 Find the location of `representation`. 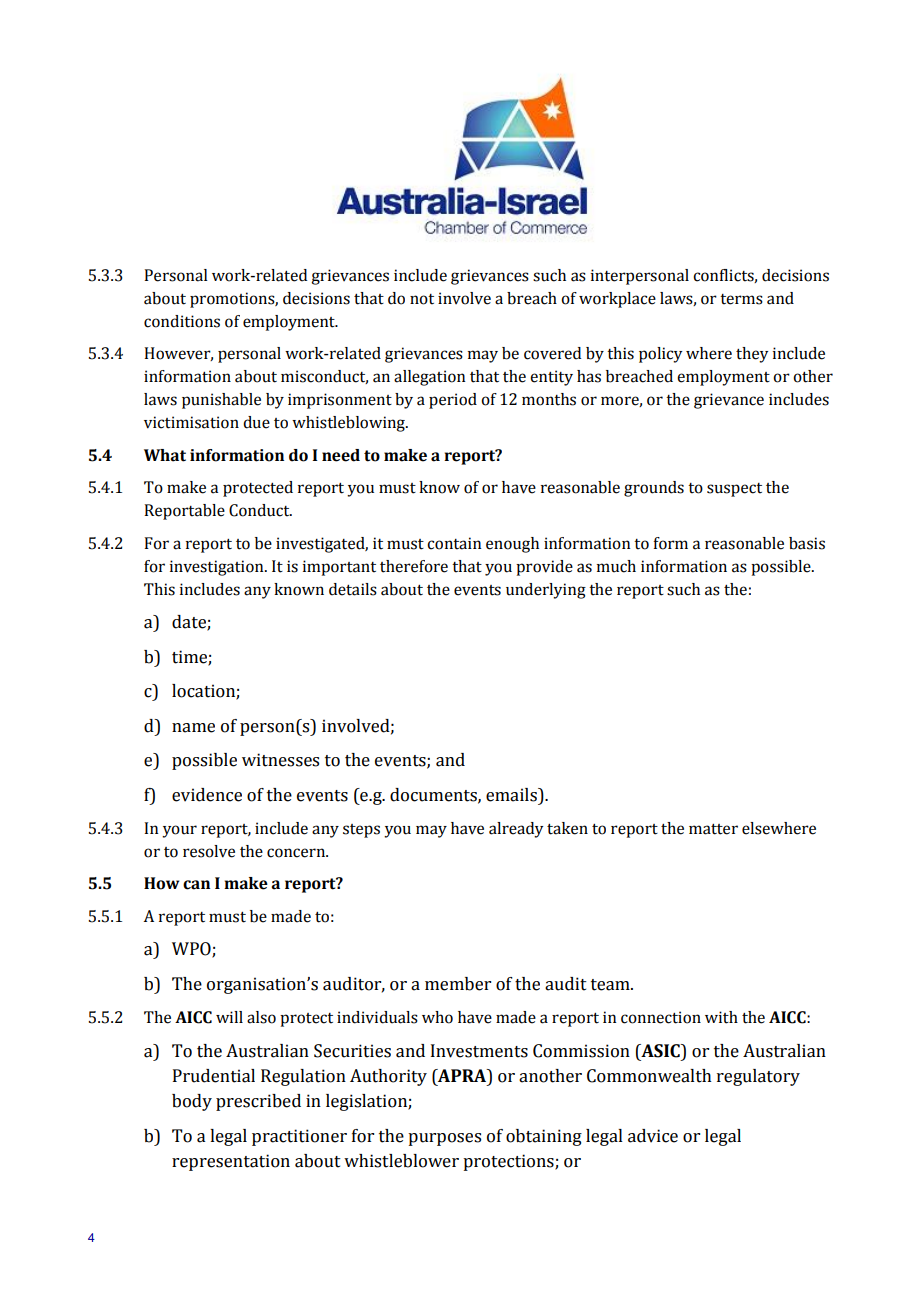

representation is located at coordinates (231, 1162).
